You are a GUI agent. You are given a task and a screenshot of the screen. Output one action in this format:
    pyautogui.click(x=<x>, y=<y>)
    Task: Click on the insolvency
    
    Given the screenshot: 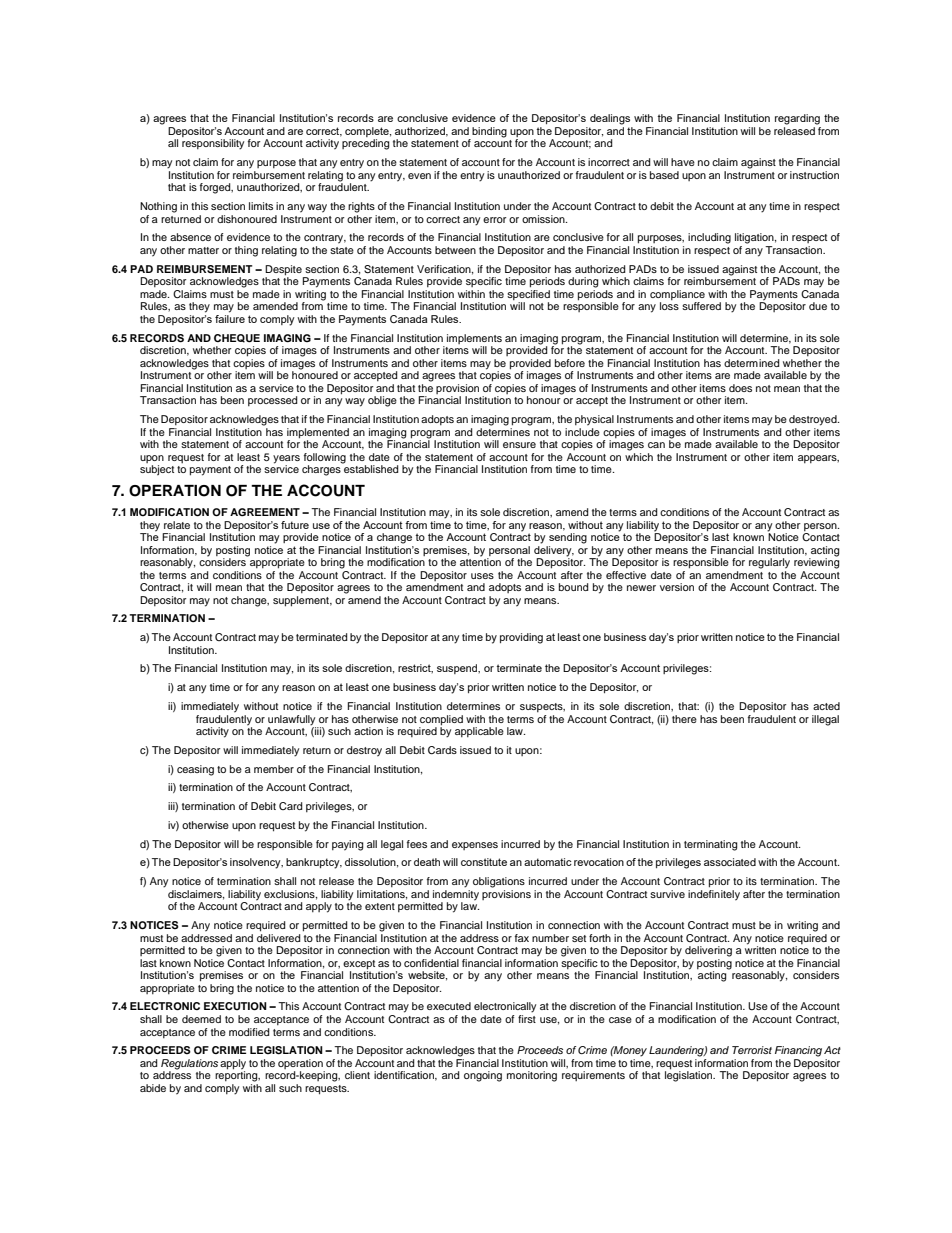 What is the action you would take?
    pyautogui.click(x=256, y=863)
